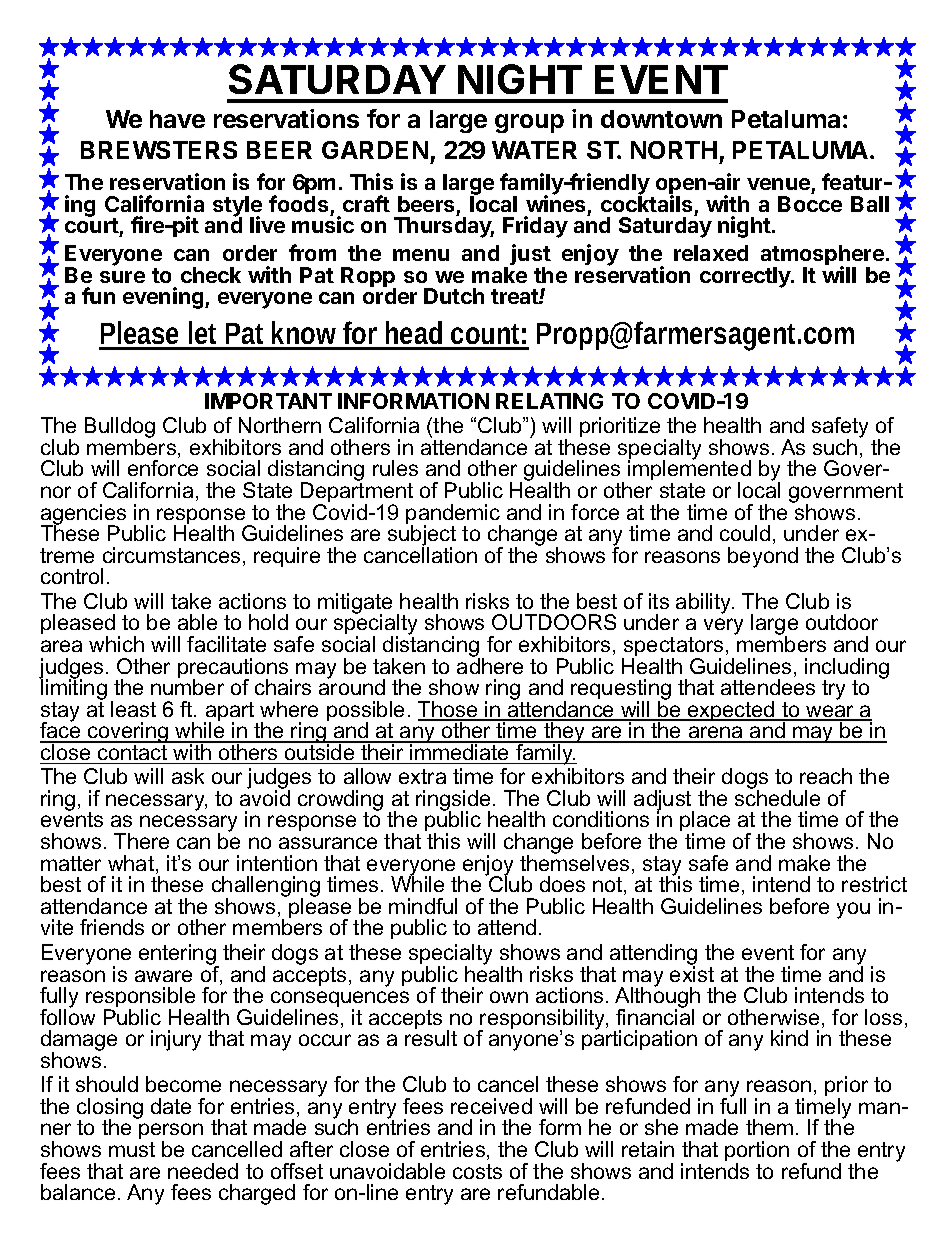 The height and width of the screenshot is (1233, 952). What do you see at coordinates (120, 429) in the screenshot?
I see `Bulldog` at bounding box center [120, 429].
